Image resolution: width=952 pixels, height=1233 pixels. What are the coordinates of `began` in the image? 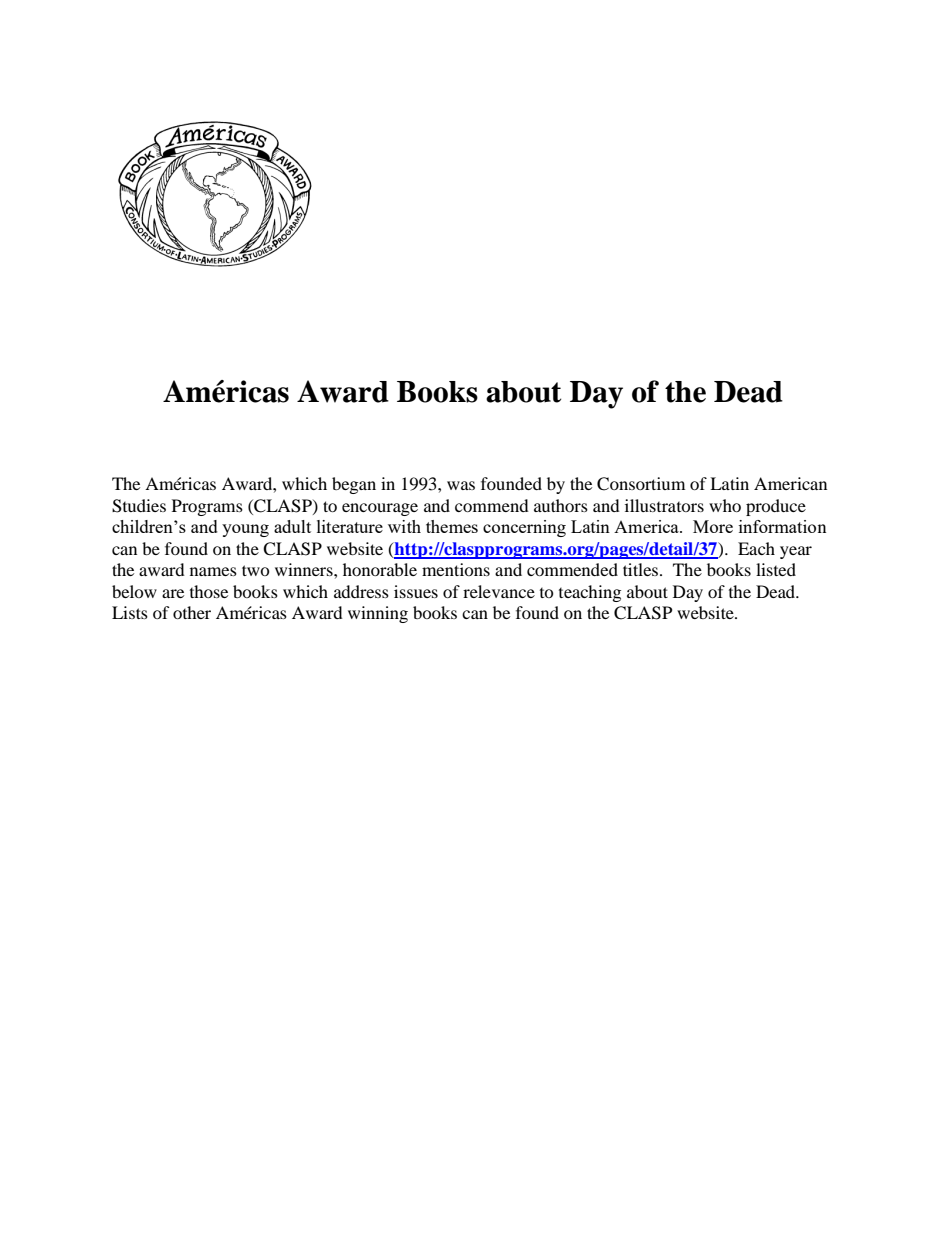 It's located at (354, 485).
